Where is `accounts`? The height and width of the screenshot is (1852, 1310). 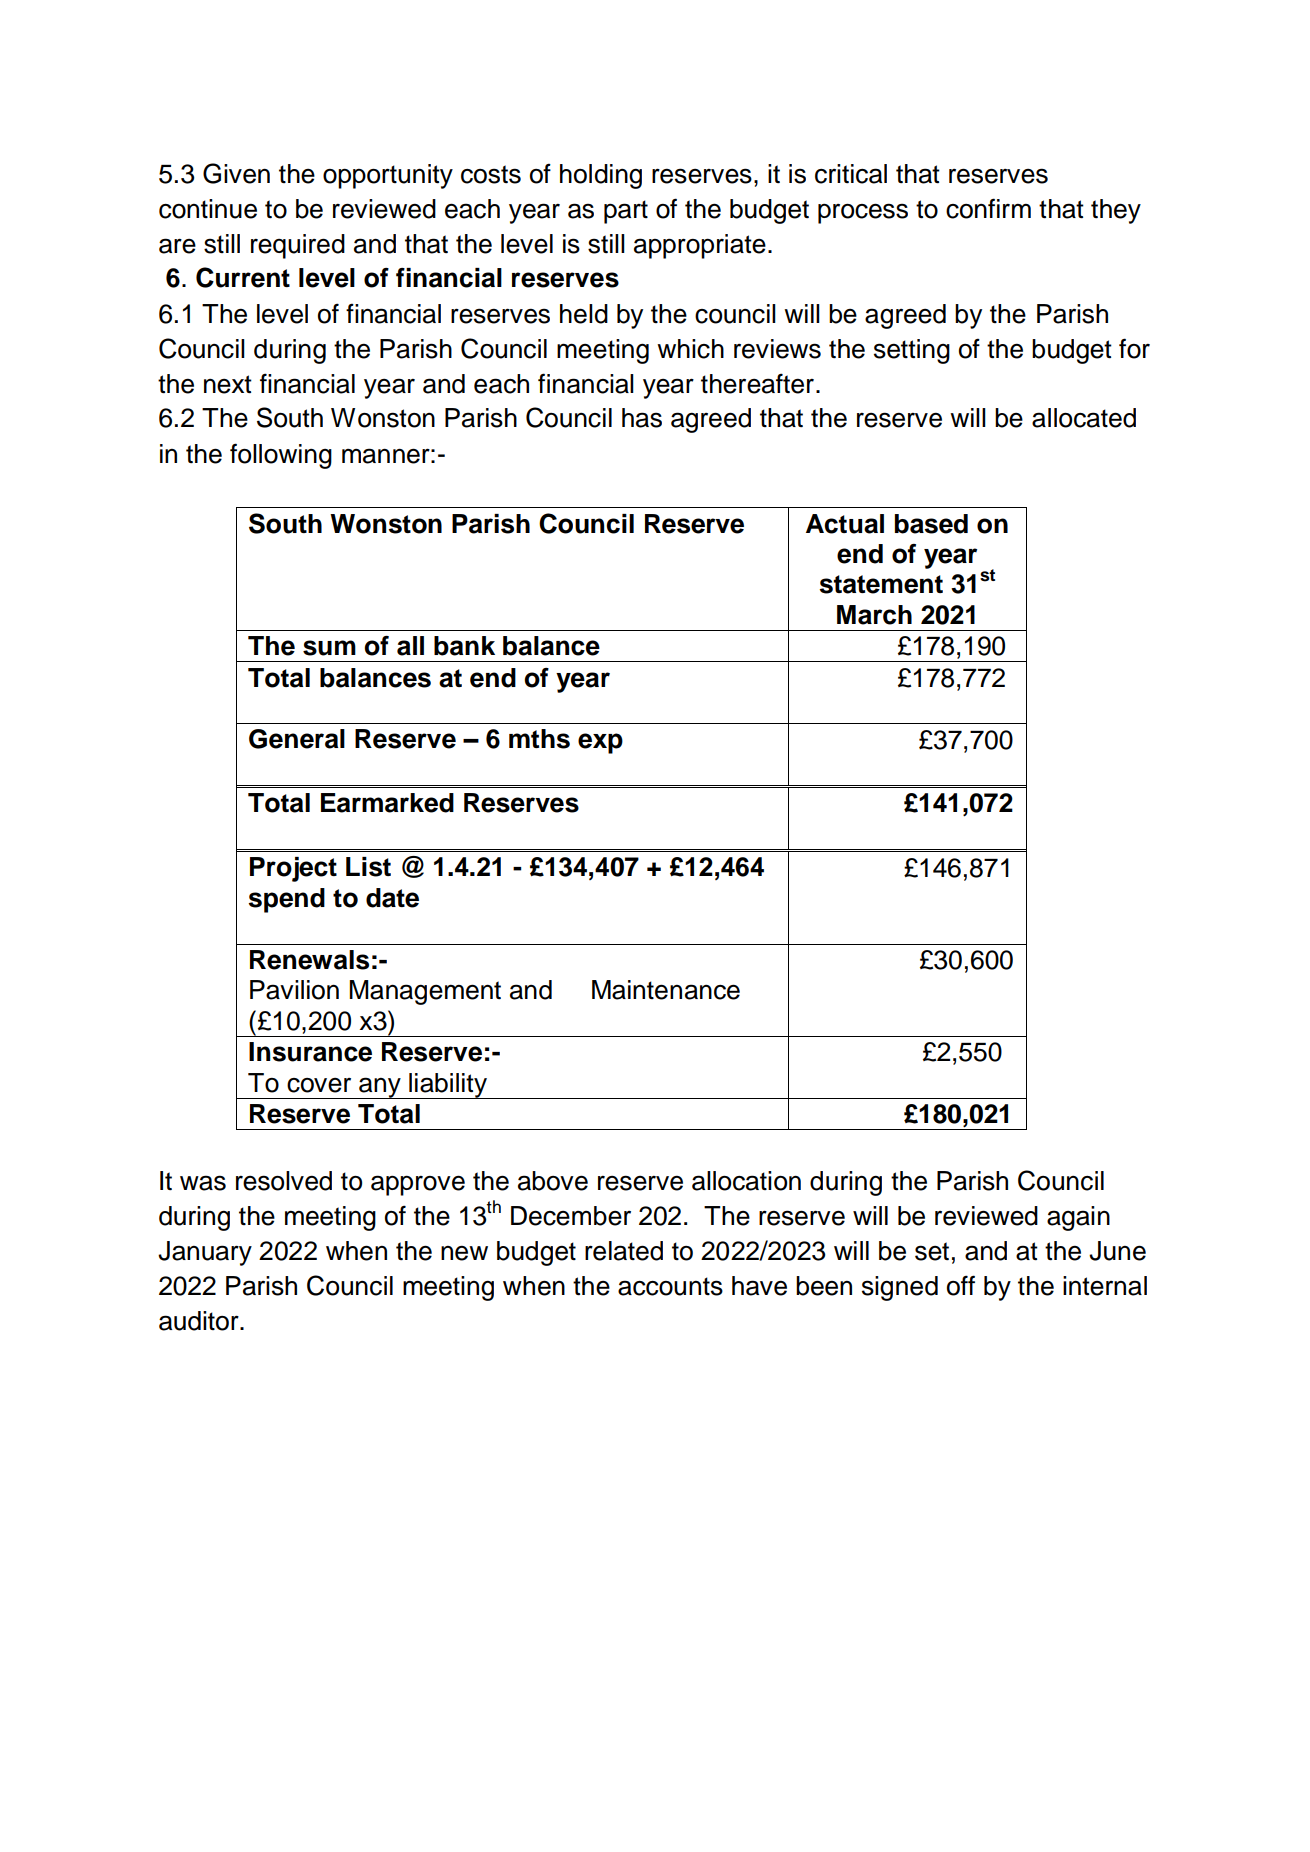 accounts is located at coordinates (670, 1286).
